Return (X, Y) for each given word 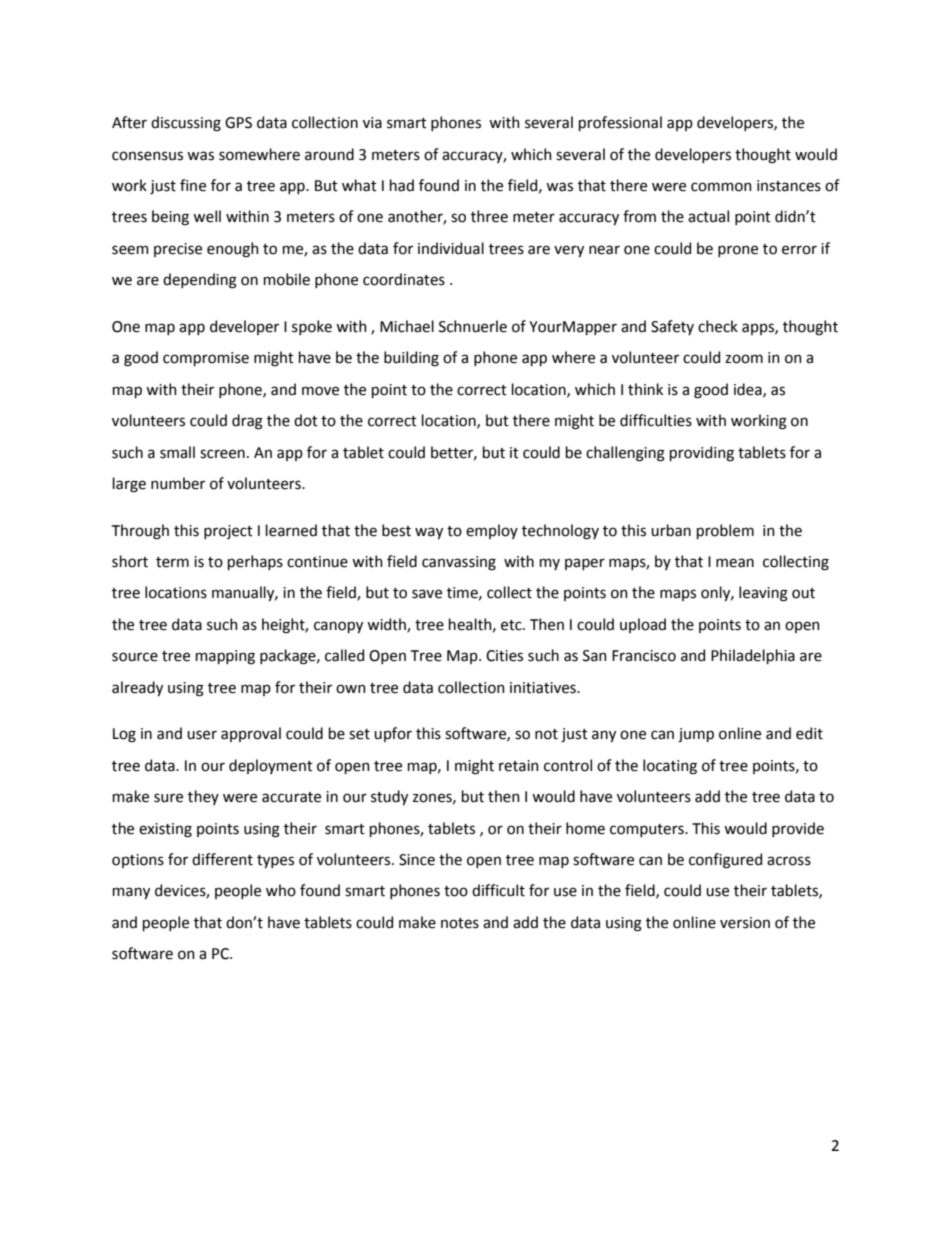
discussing (186, 124)
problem (725, 531)
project (228, 532)
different (222, 859)
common (721, 187)
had (402, 185)
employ (492, 531)
